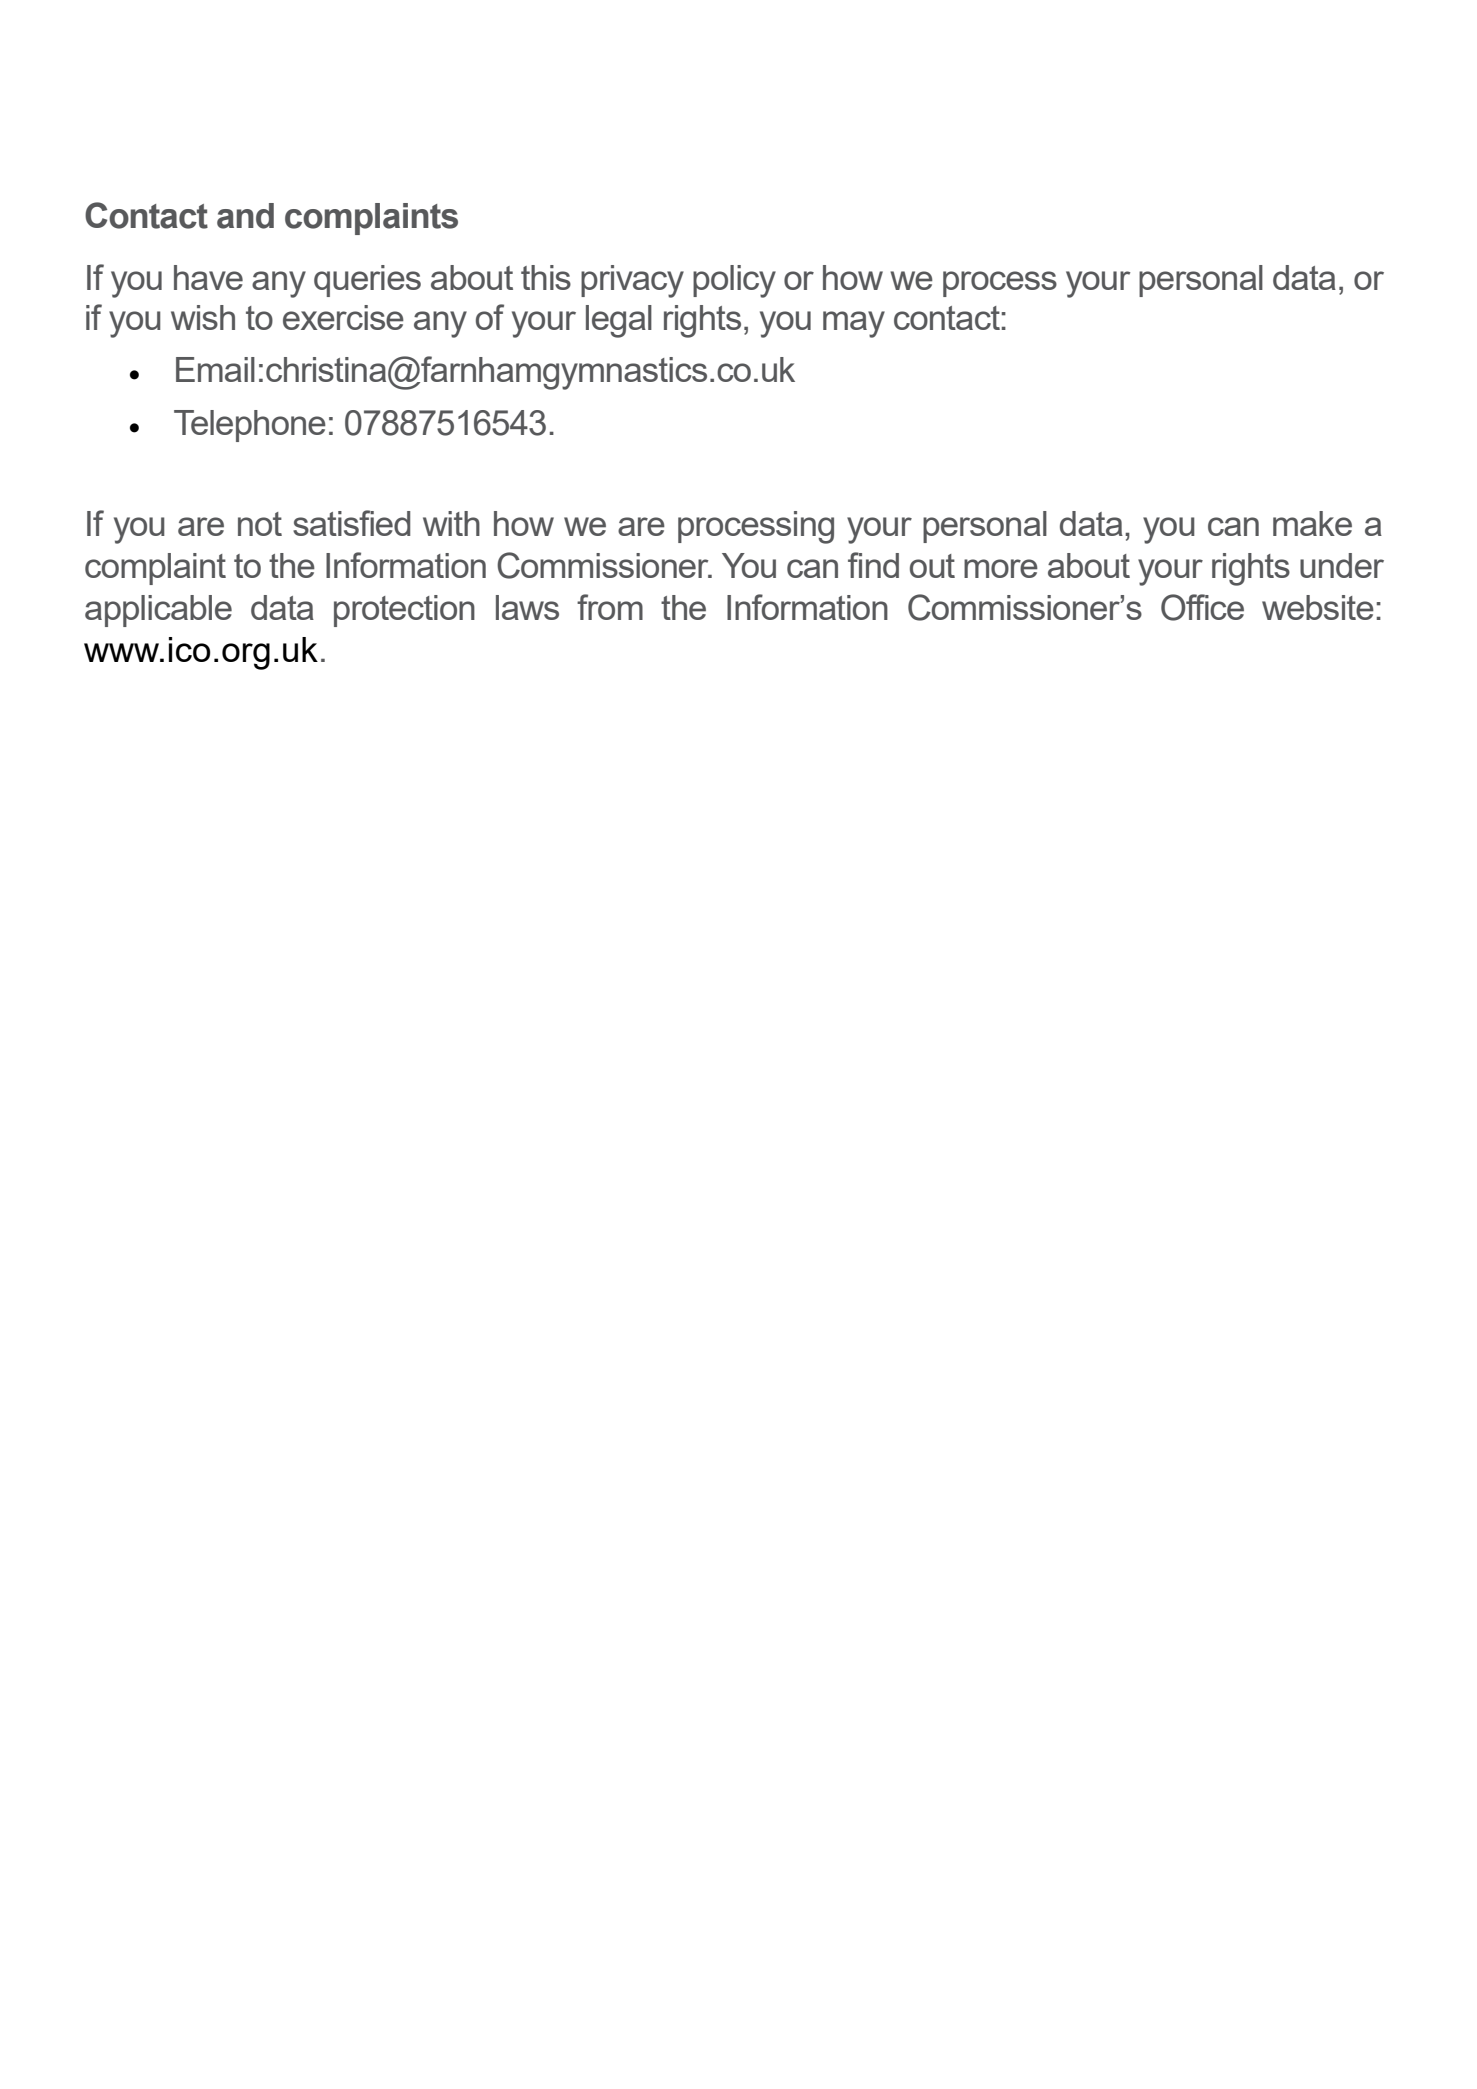  What do you see at coordinates (610, 607) in the screenshot?
I see `from` at bounding box center [610, 607].
